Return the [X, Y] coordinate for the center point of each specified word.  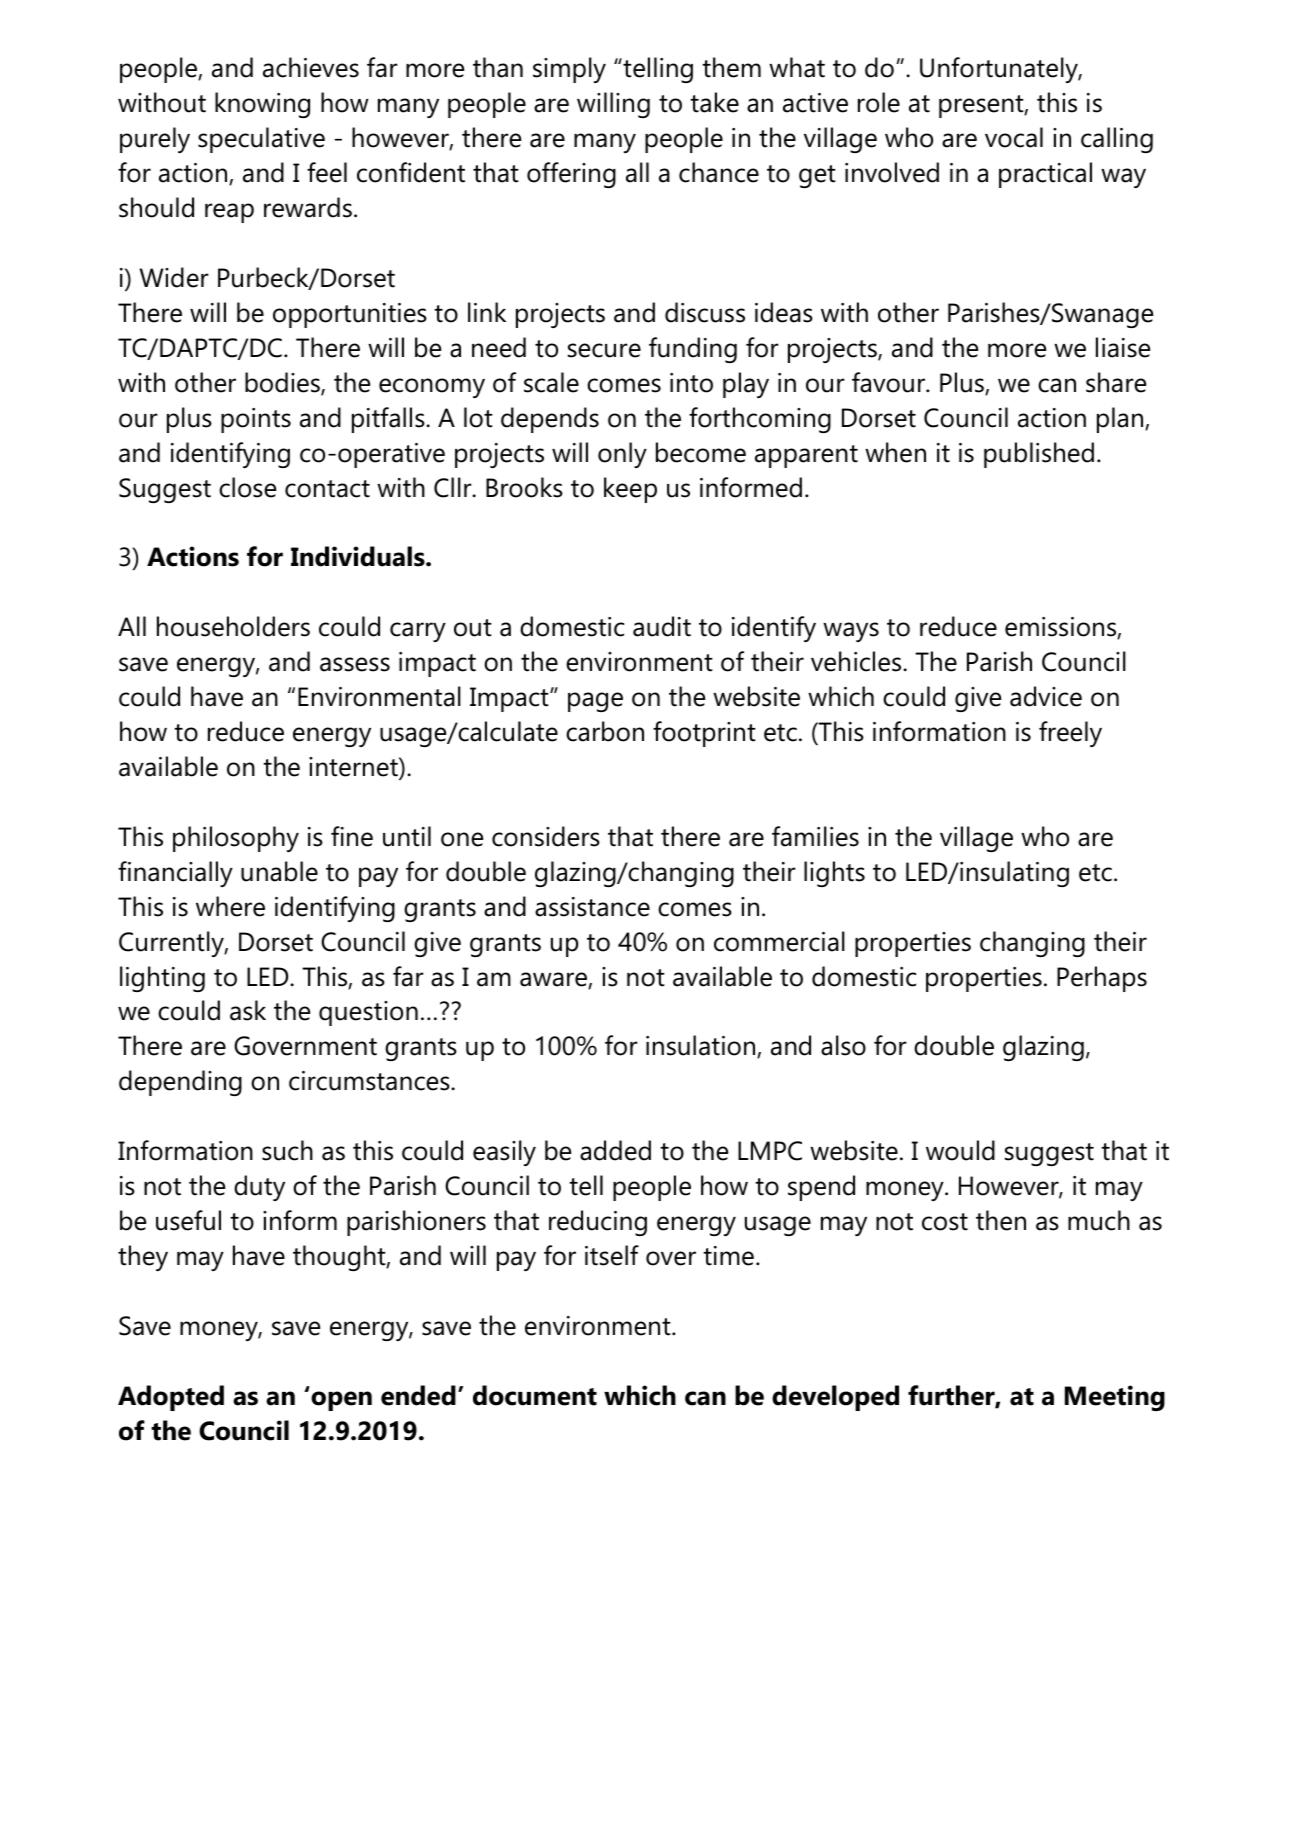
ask [248, 1010]
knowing [262, 105]
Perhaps [1102, 979]
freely [1070, 734]
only [622, 455]
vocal [1014, 137]
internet [354, 768]
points [256, 420]
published [1039, 455]
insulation [702, 1046]
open [341, 1401]
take [714, 102]
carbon [605, 731]
